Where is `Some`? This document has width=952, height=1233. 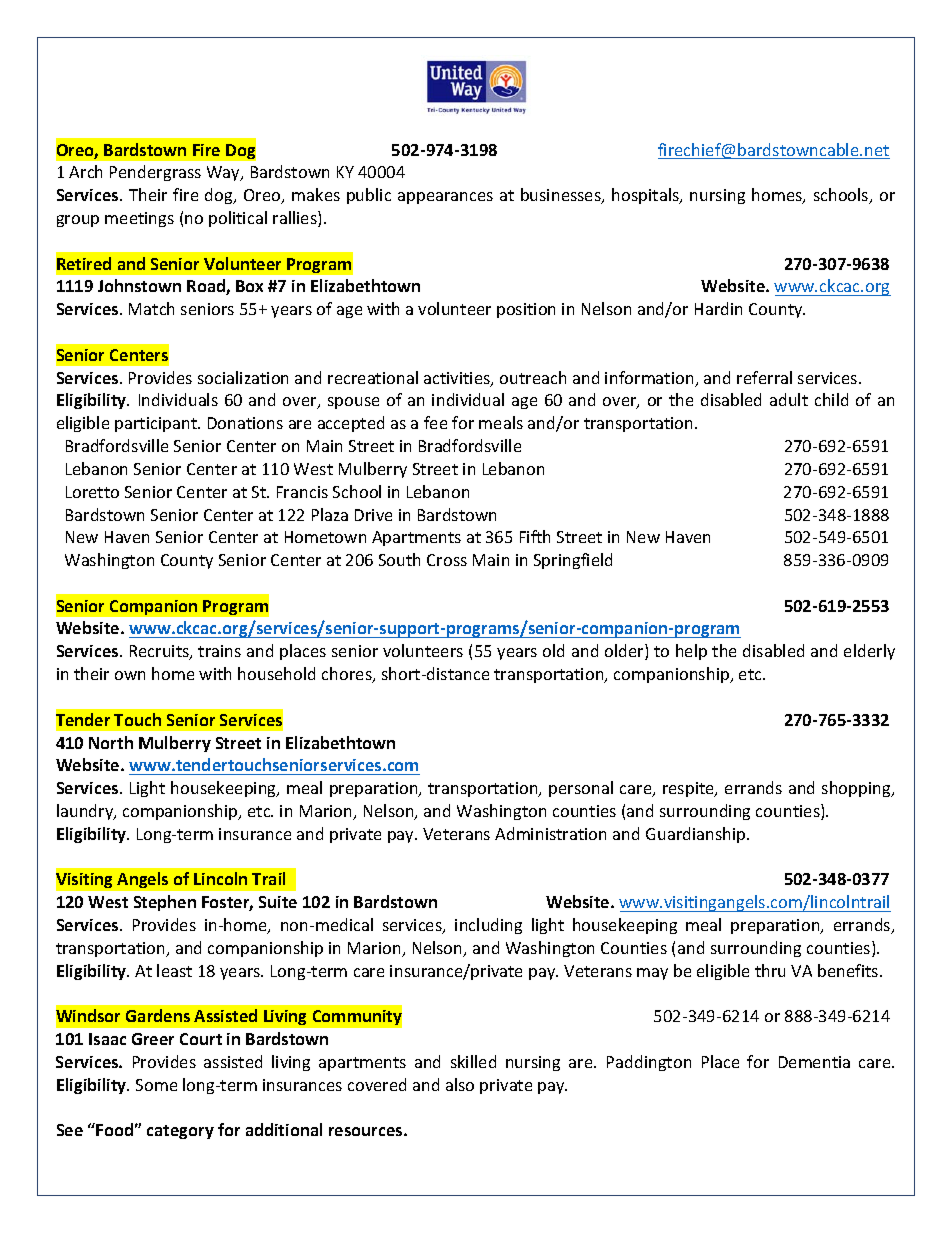 Some is located at coordinates (156, 1085).
